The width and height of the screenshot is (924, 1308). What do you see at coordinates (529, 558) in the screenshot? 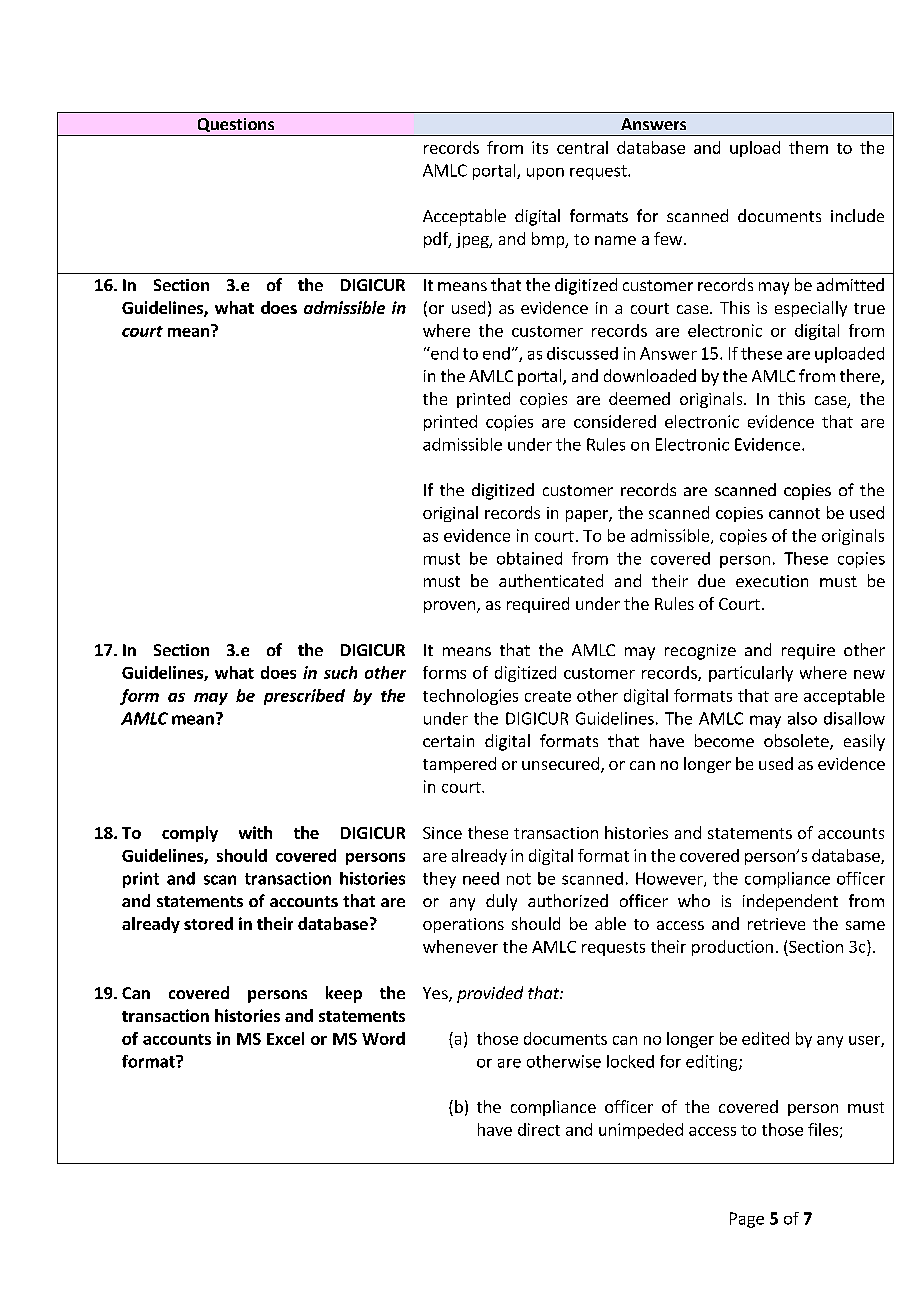
I see `obtained` at bounding box center [529, 558].
